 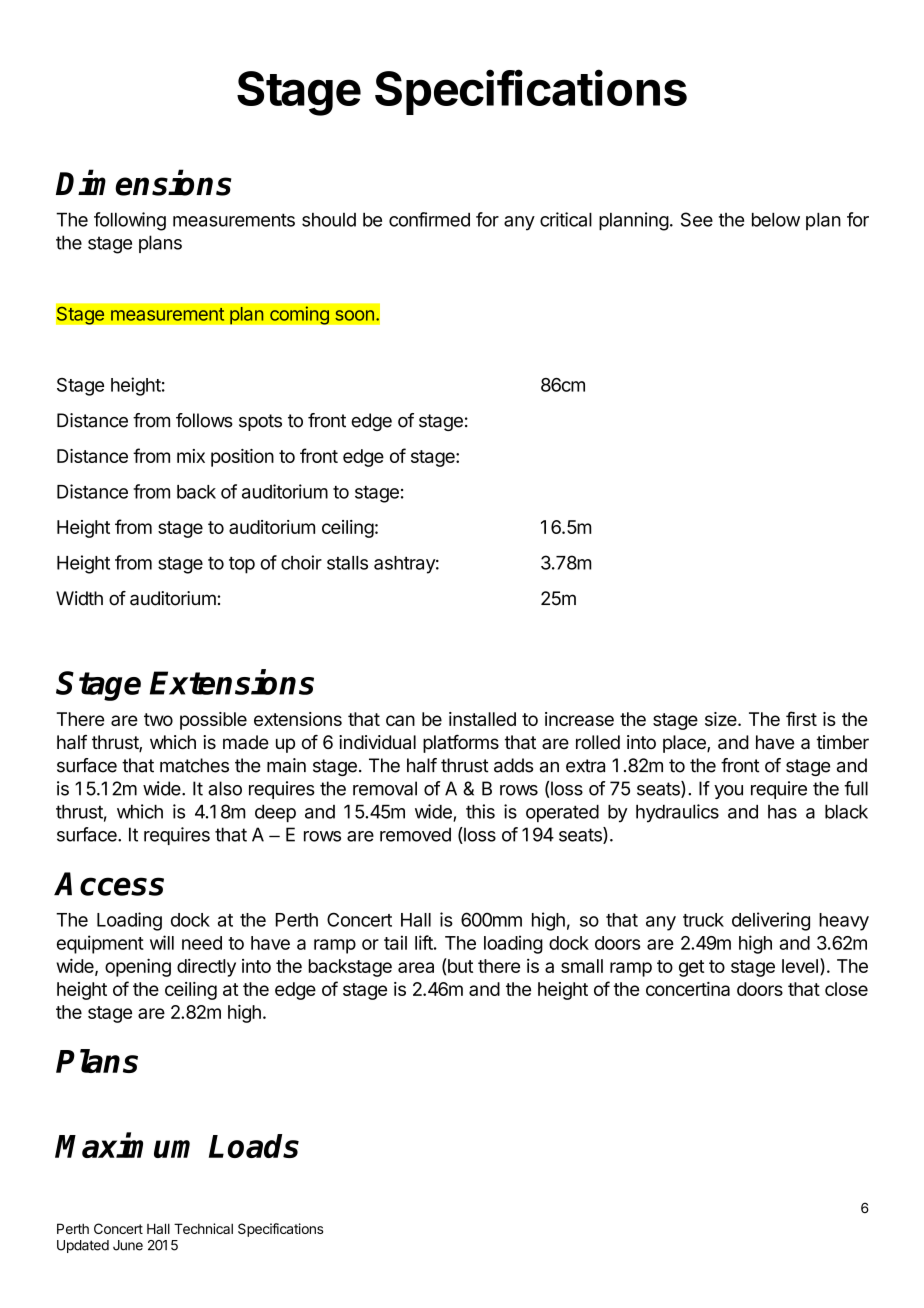 What do you see at coordinates (347, 563) in the document?
I see `stalls` at bounding box center [347, 563].
